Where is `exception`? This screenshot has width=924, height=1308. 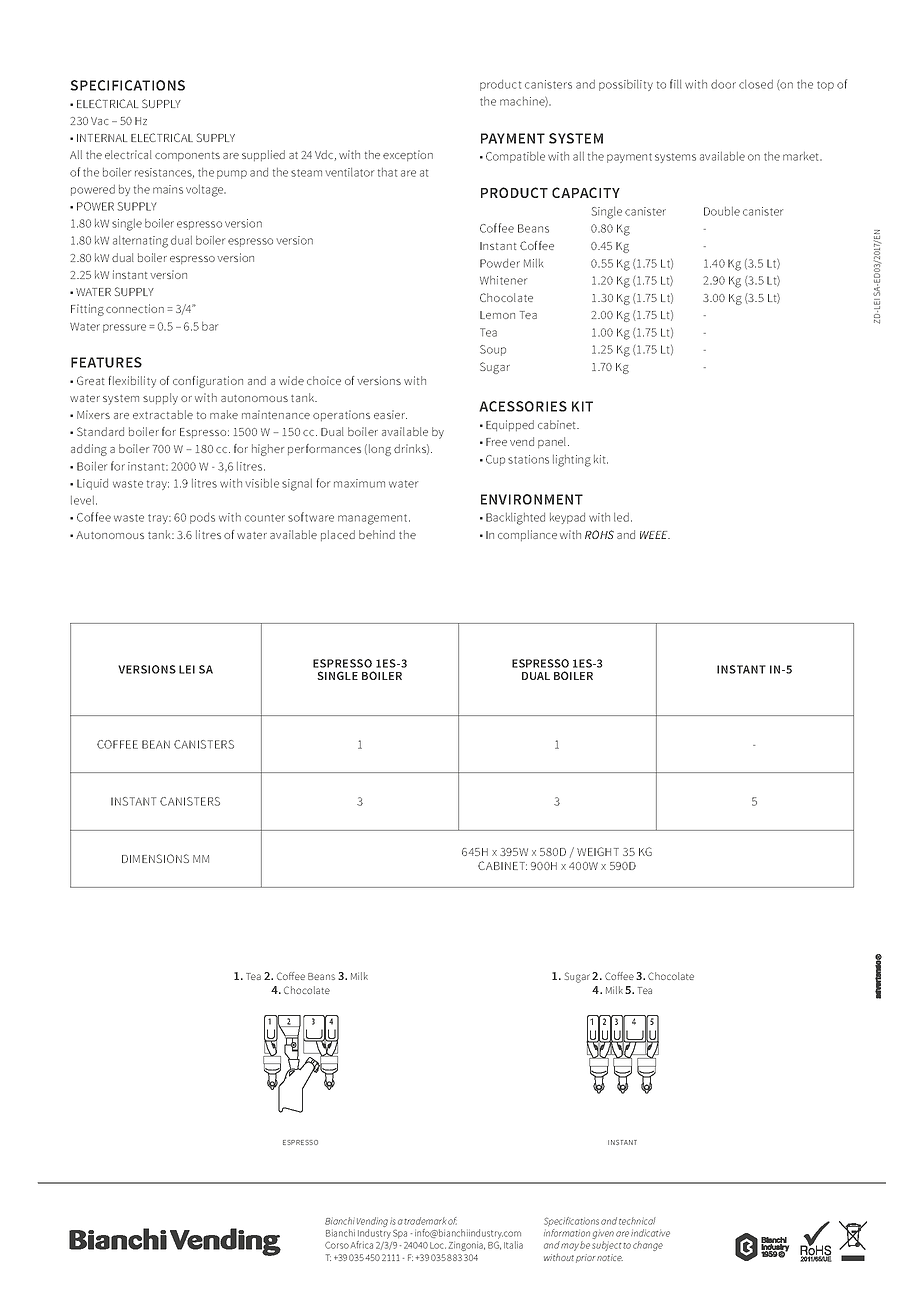
exception is located at coordinates (408, 155).
